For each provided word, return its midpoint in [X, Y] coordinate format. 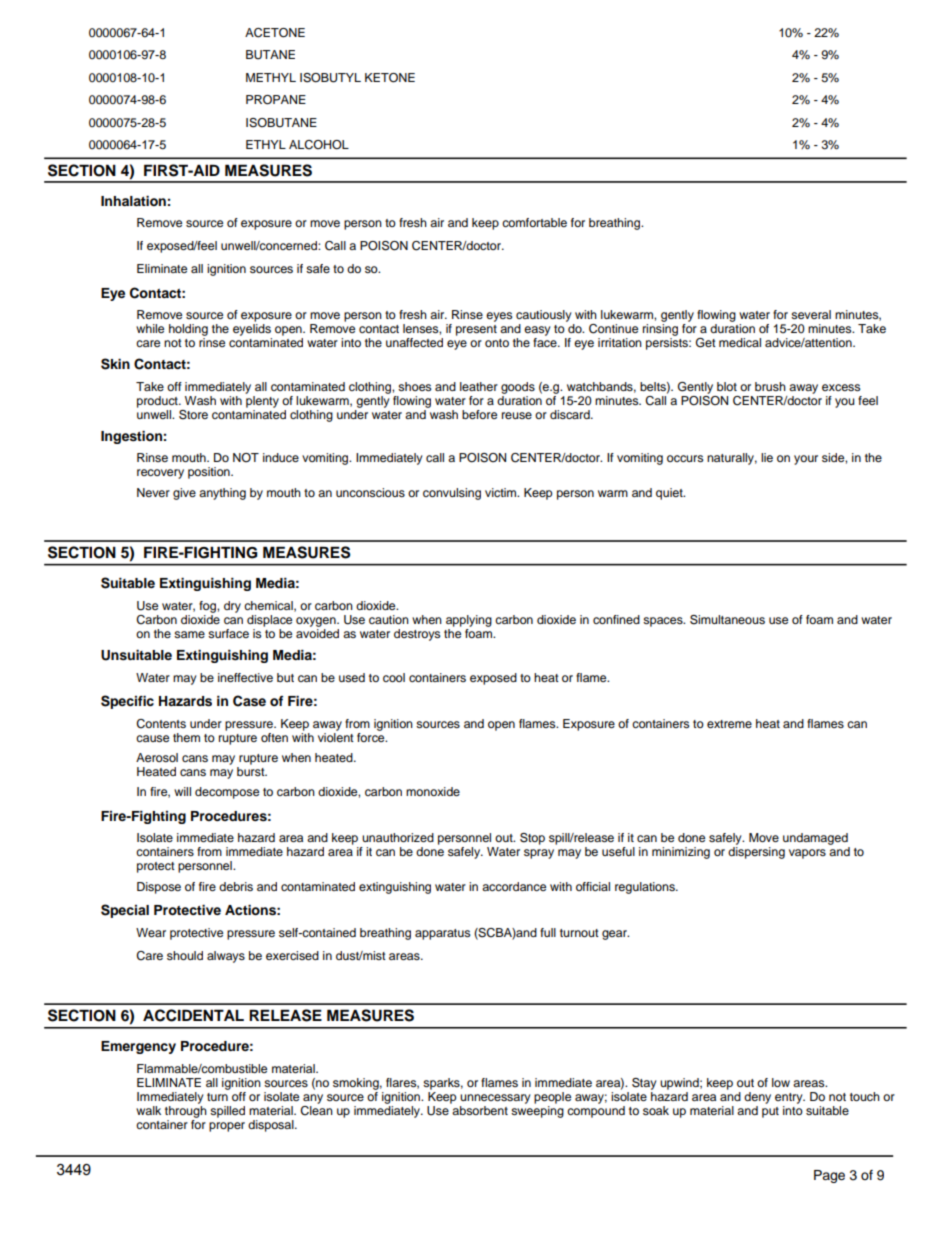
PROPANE [276, 100]
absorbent [480, 1110]
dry [232, 607]
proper [227, 1127]
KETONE [390, 78]
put [770, 1112]
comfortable [534, 222]
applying [469, 621]
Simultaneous [727, 620]
